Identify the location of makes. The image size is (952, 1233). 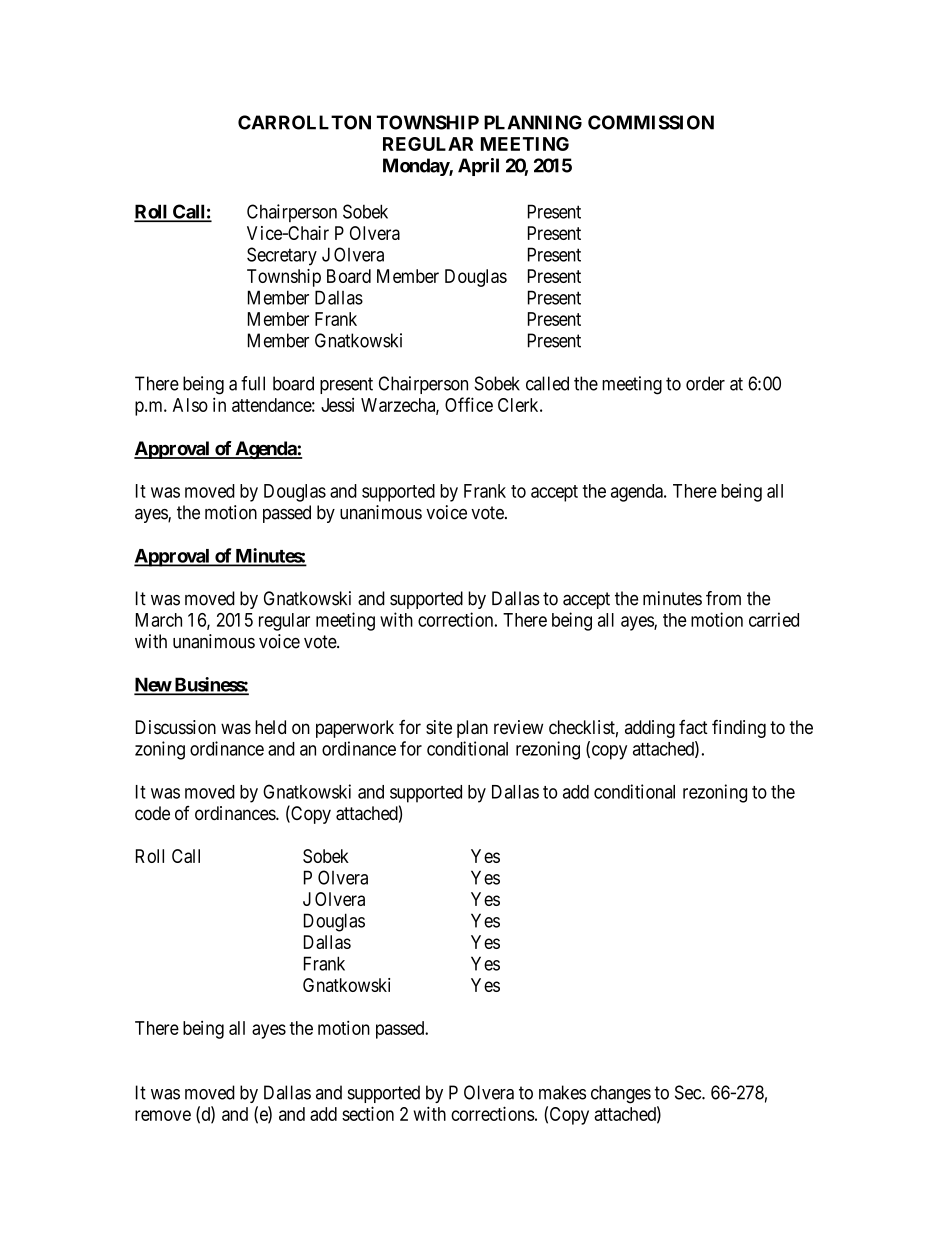
(562, 1092).
